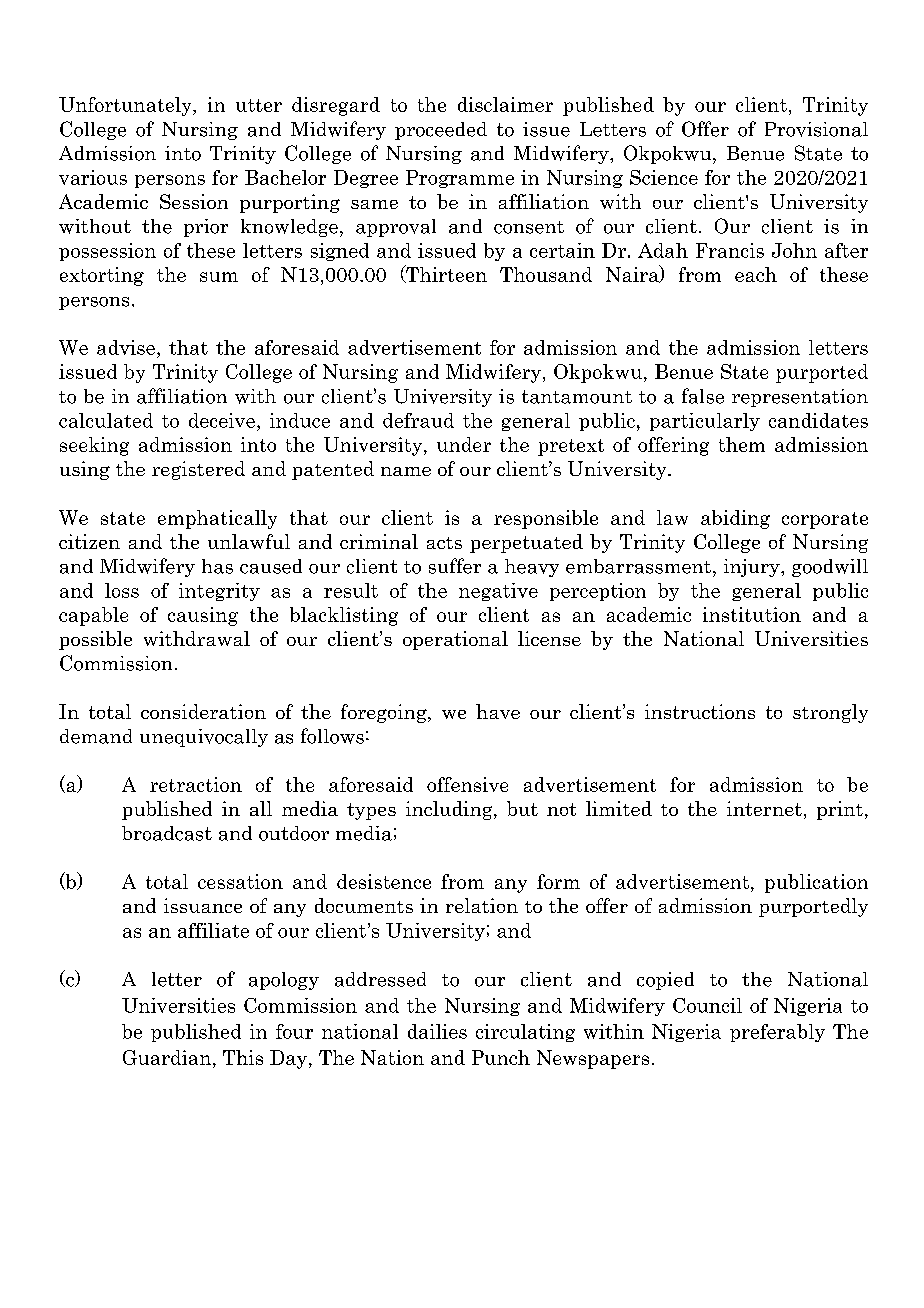 Image resolution: width=924 pixels, height=1308 pixels. Describe the element at coordinates (167, 833) in the document. I see `broadcast` at that location.
